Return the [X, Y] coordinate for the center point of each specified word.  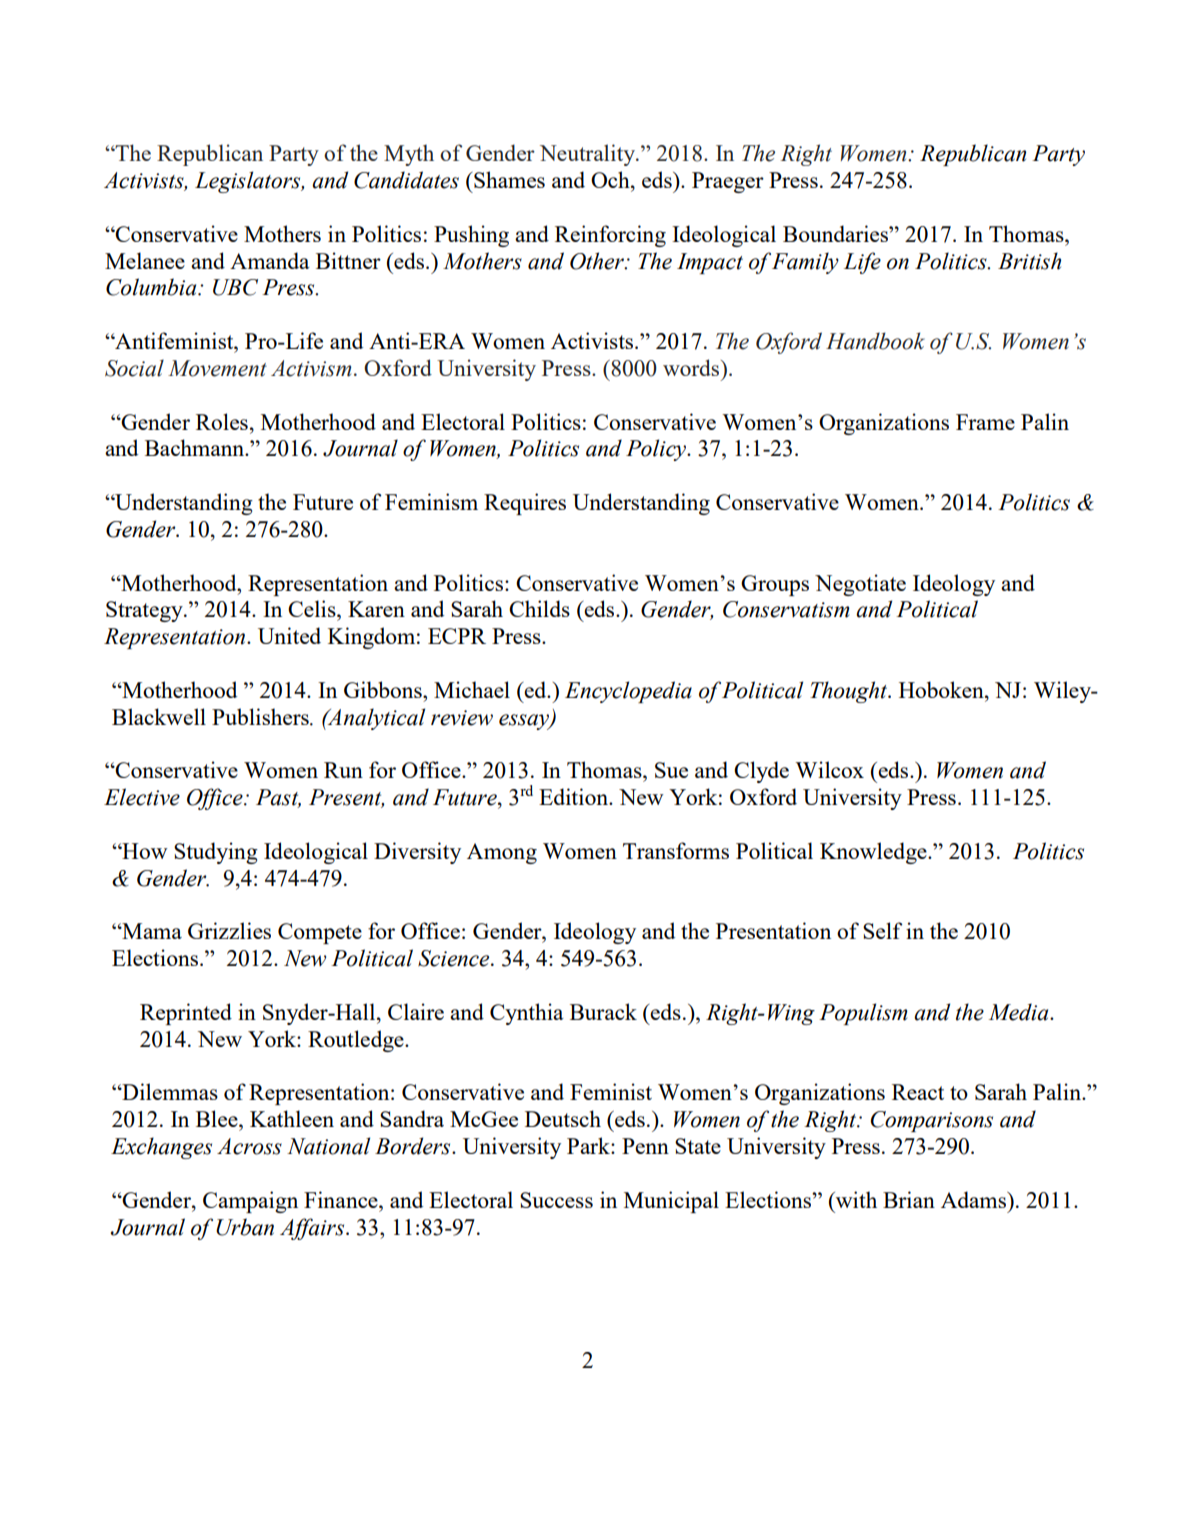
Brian [909, 1199]
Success [556, 1200]
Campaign [250, 1202]
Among [502, 853]
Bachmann [195, 447]
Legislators [249, 182]
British [1029, 261]
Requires [525, 504]
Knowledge [874, 853]
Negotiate [860, 585]
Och [611, 179]
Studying [216, 853]
